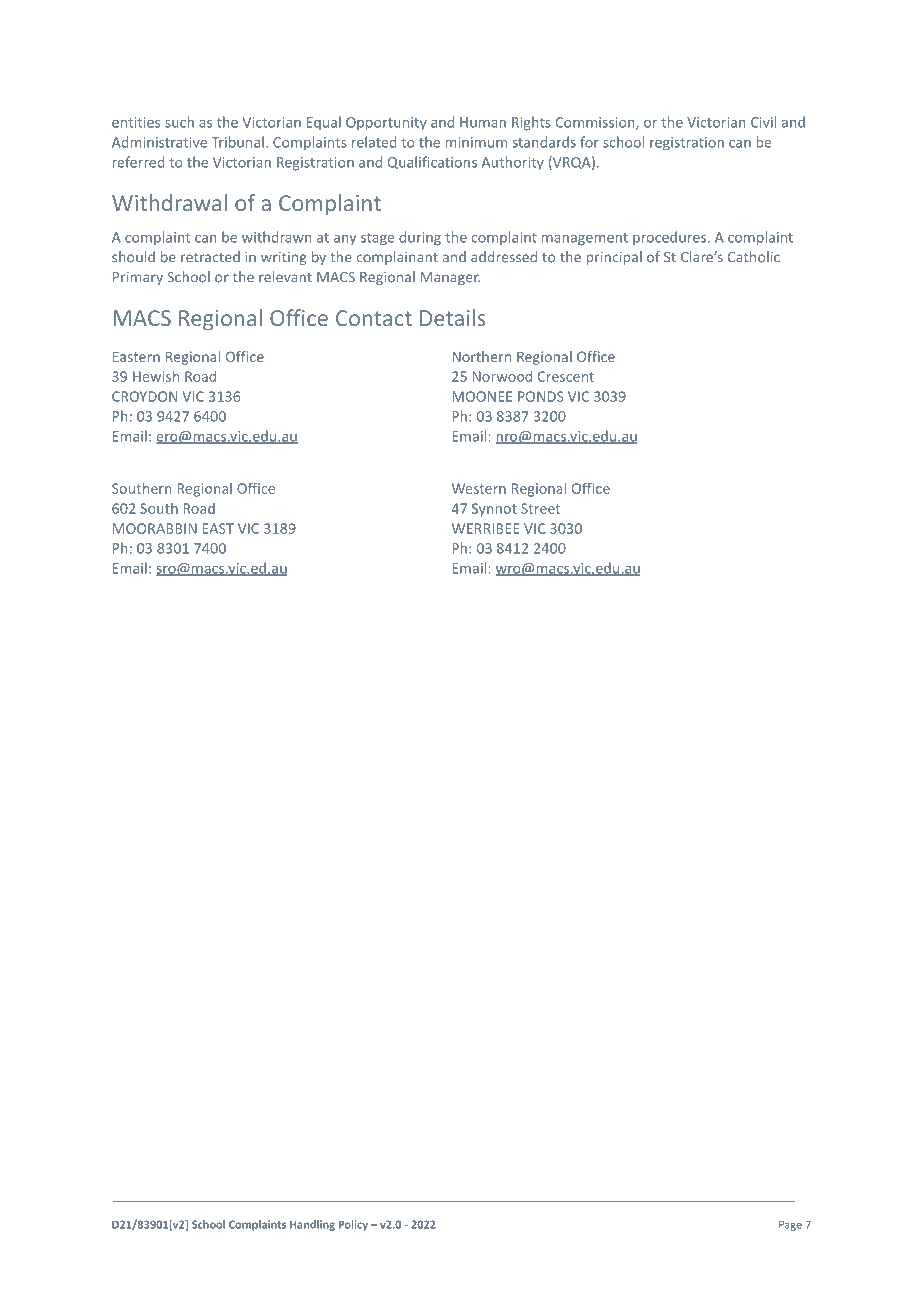  Describe the element at coordinates (238, 142) in the document. I see `Tribunal` at that location.
